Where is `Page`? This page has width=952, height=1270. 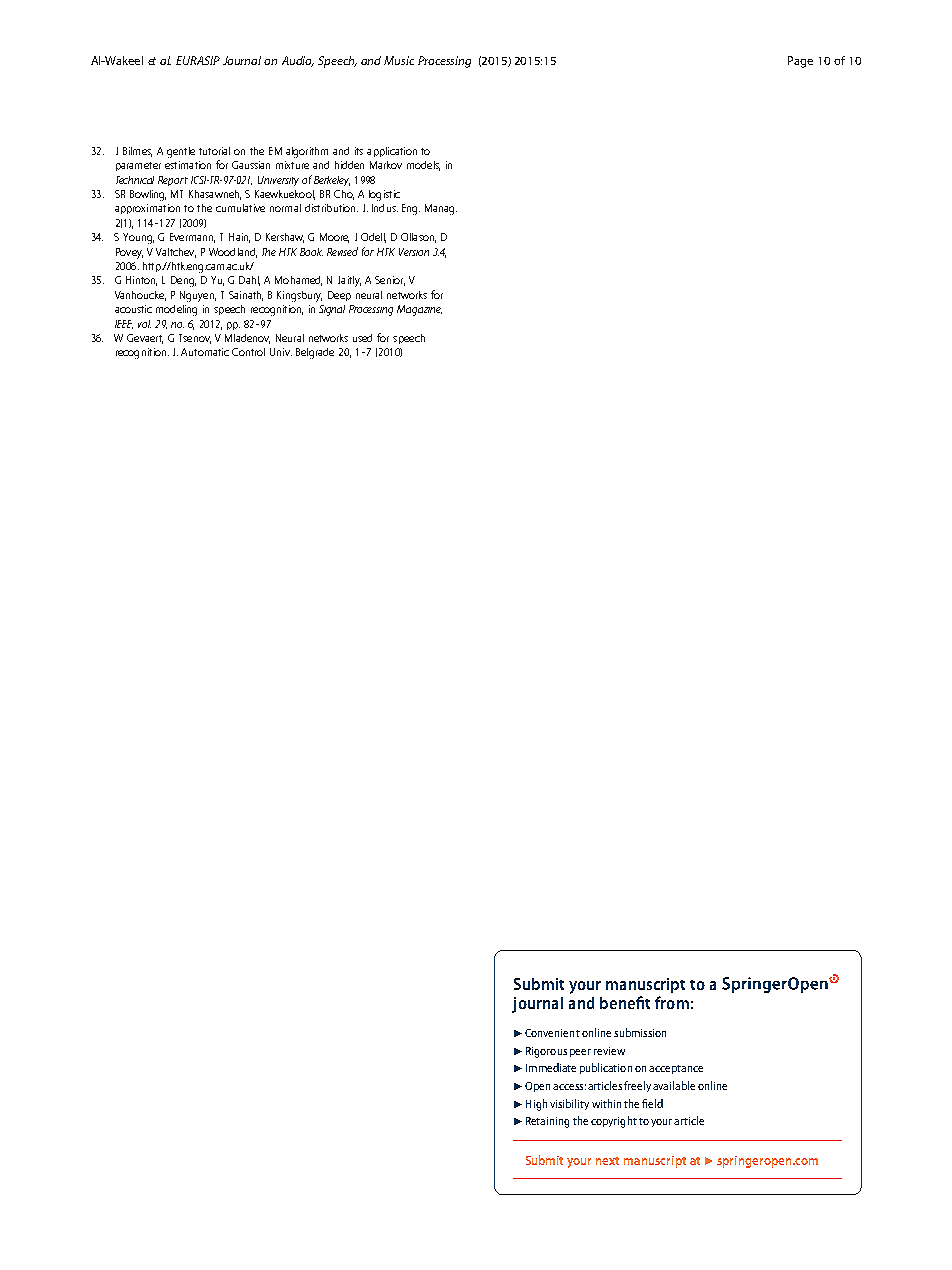
Page is located at coordinates (800, 62).
